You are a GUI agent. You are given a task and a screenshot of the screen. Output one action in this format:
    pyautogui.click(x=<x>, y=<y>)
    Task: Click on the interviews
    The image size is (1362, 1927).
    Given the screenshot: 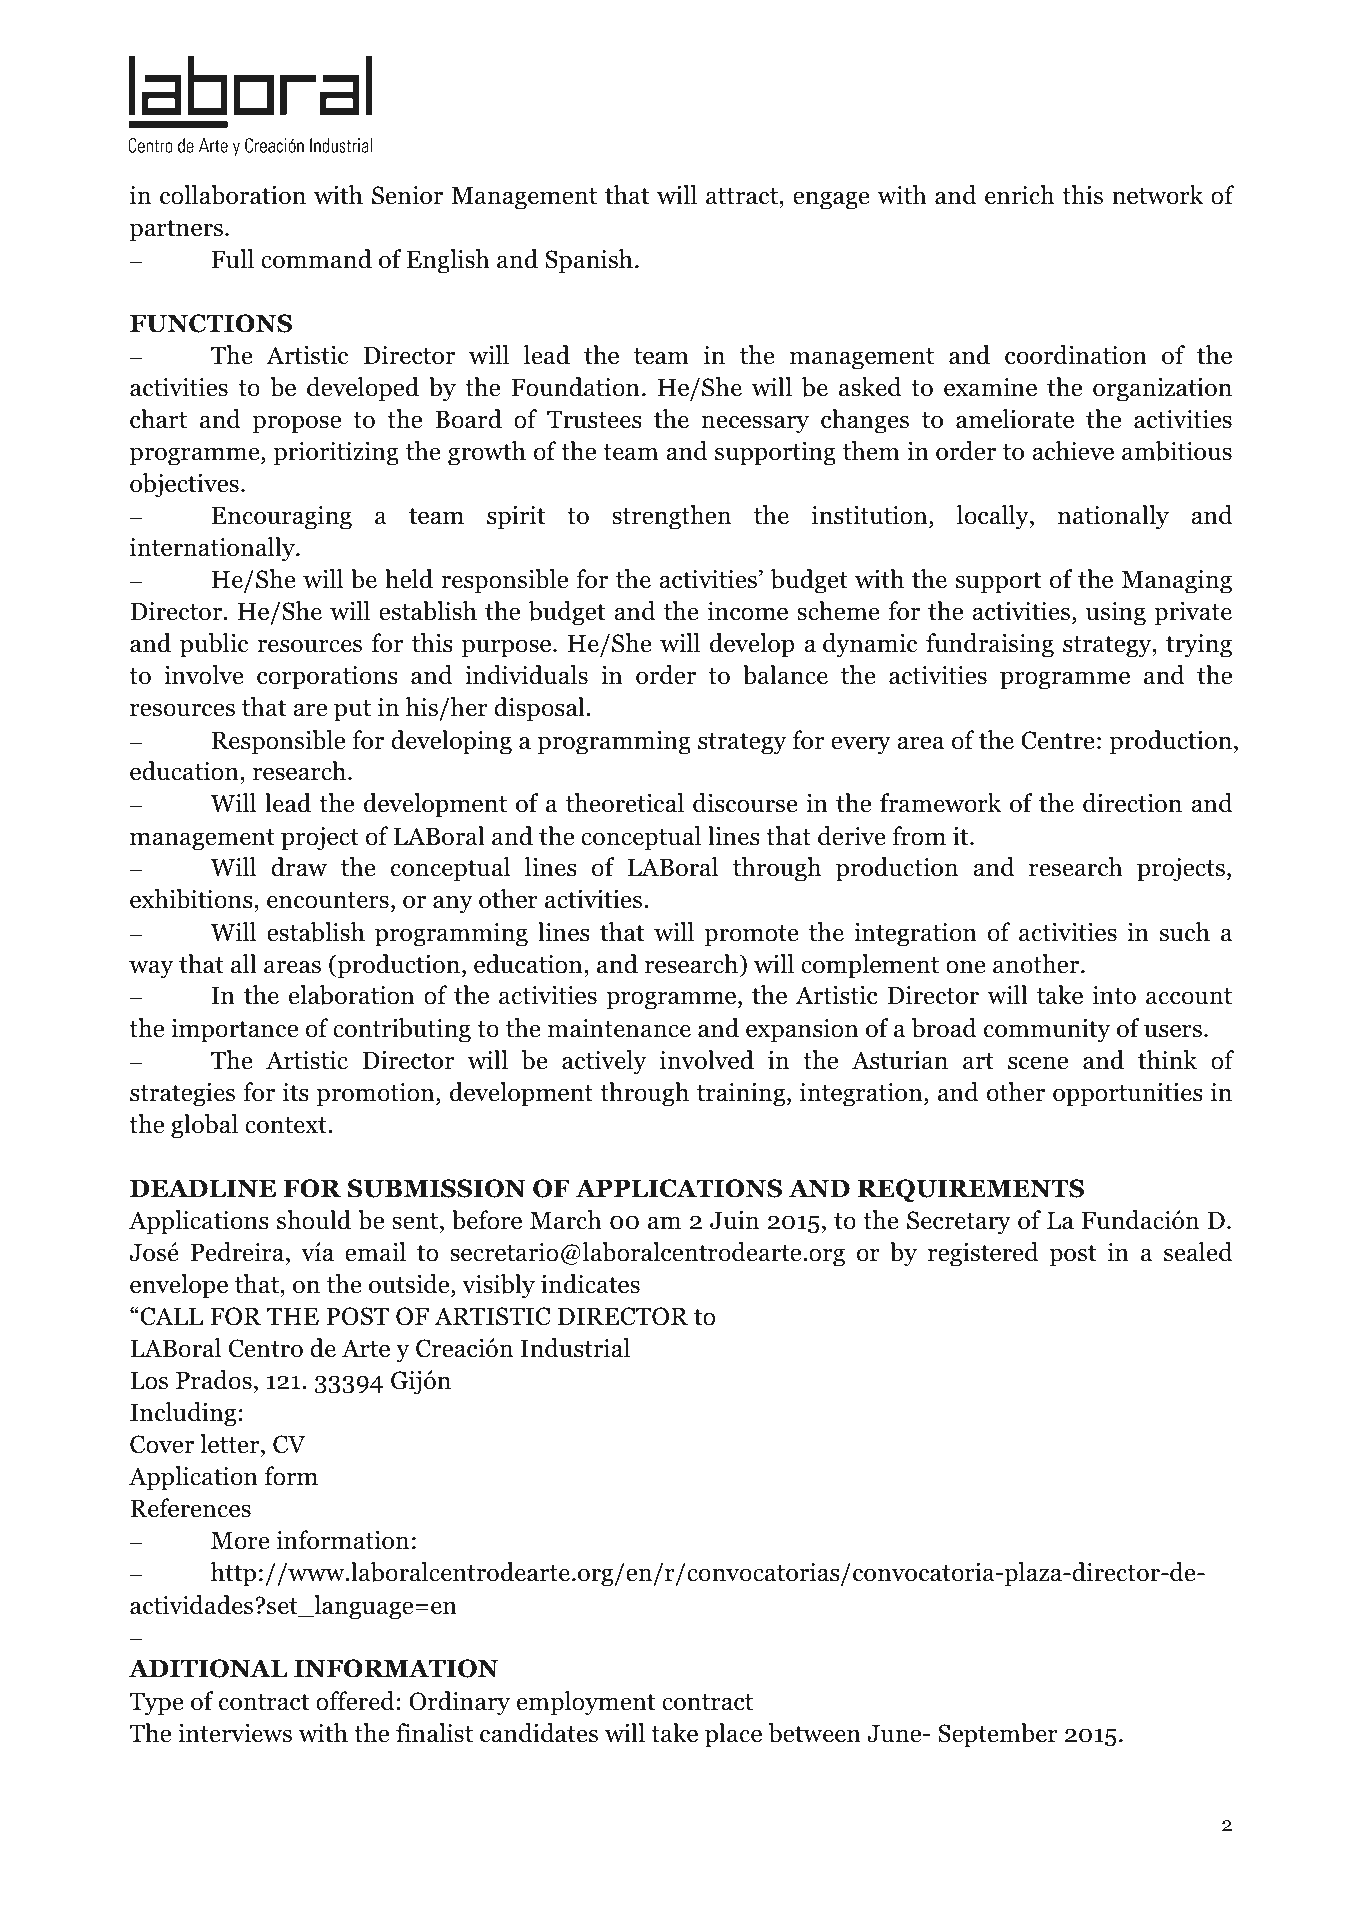 What is the action you would take?
    pyautogui.click(x=235, y=1733)
